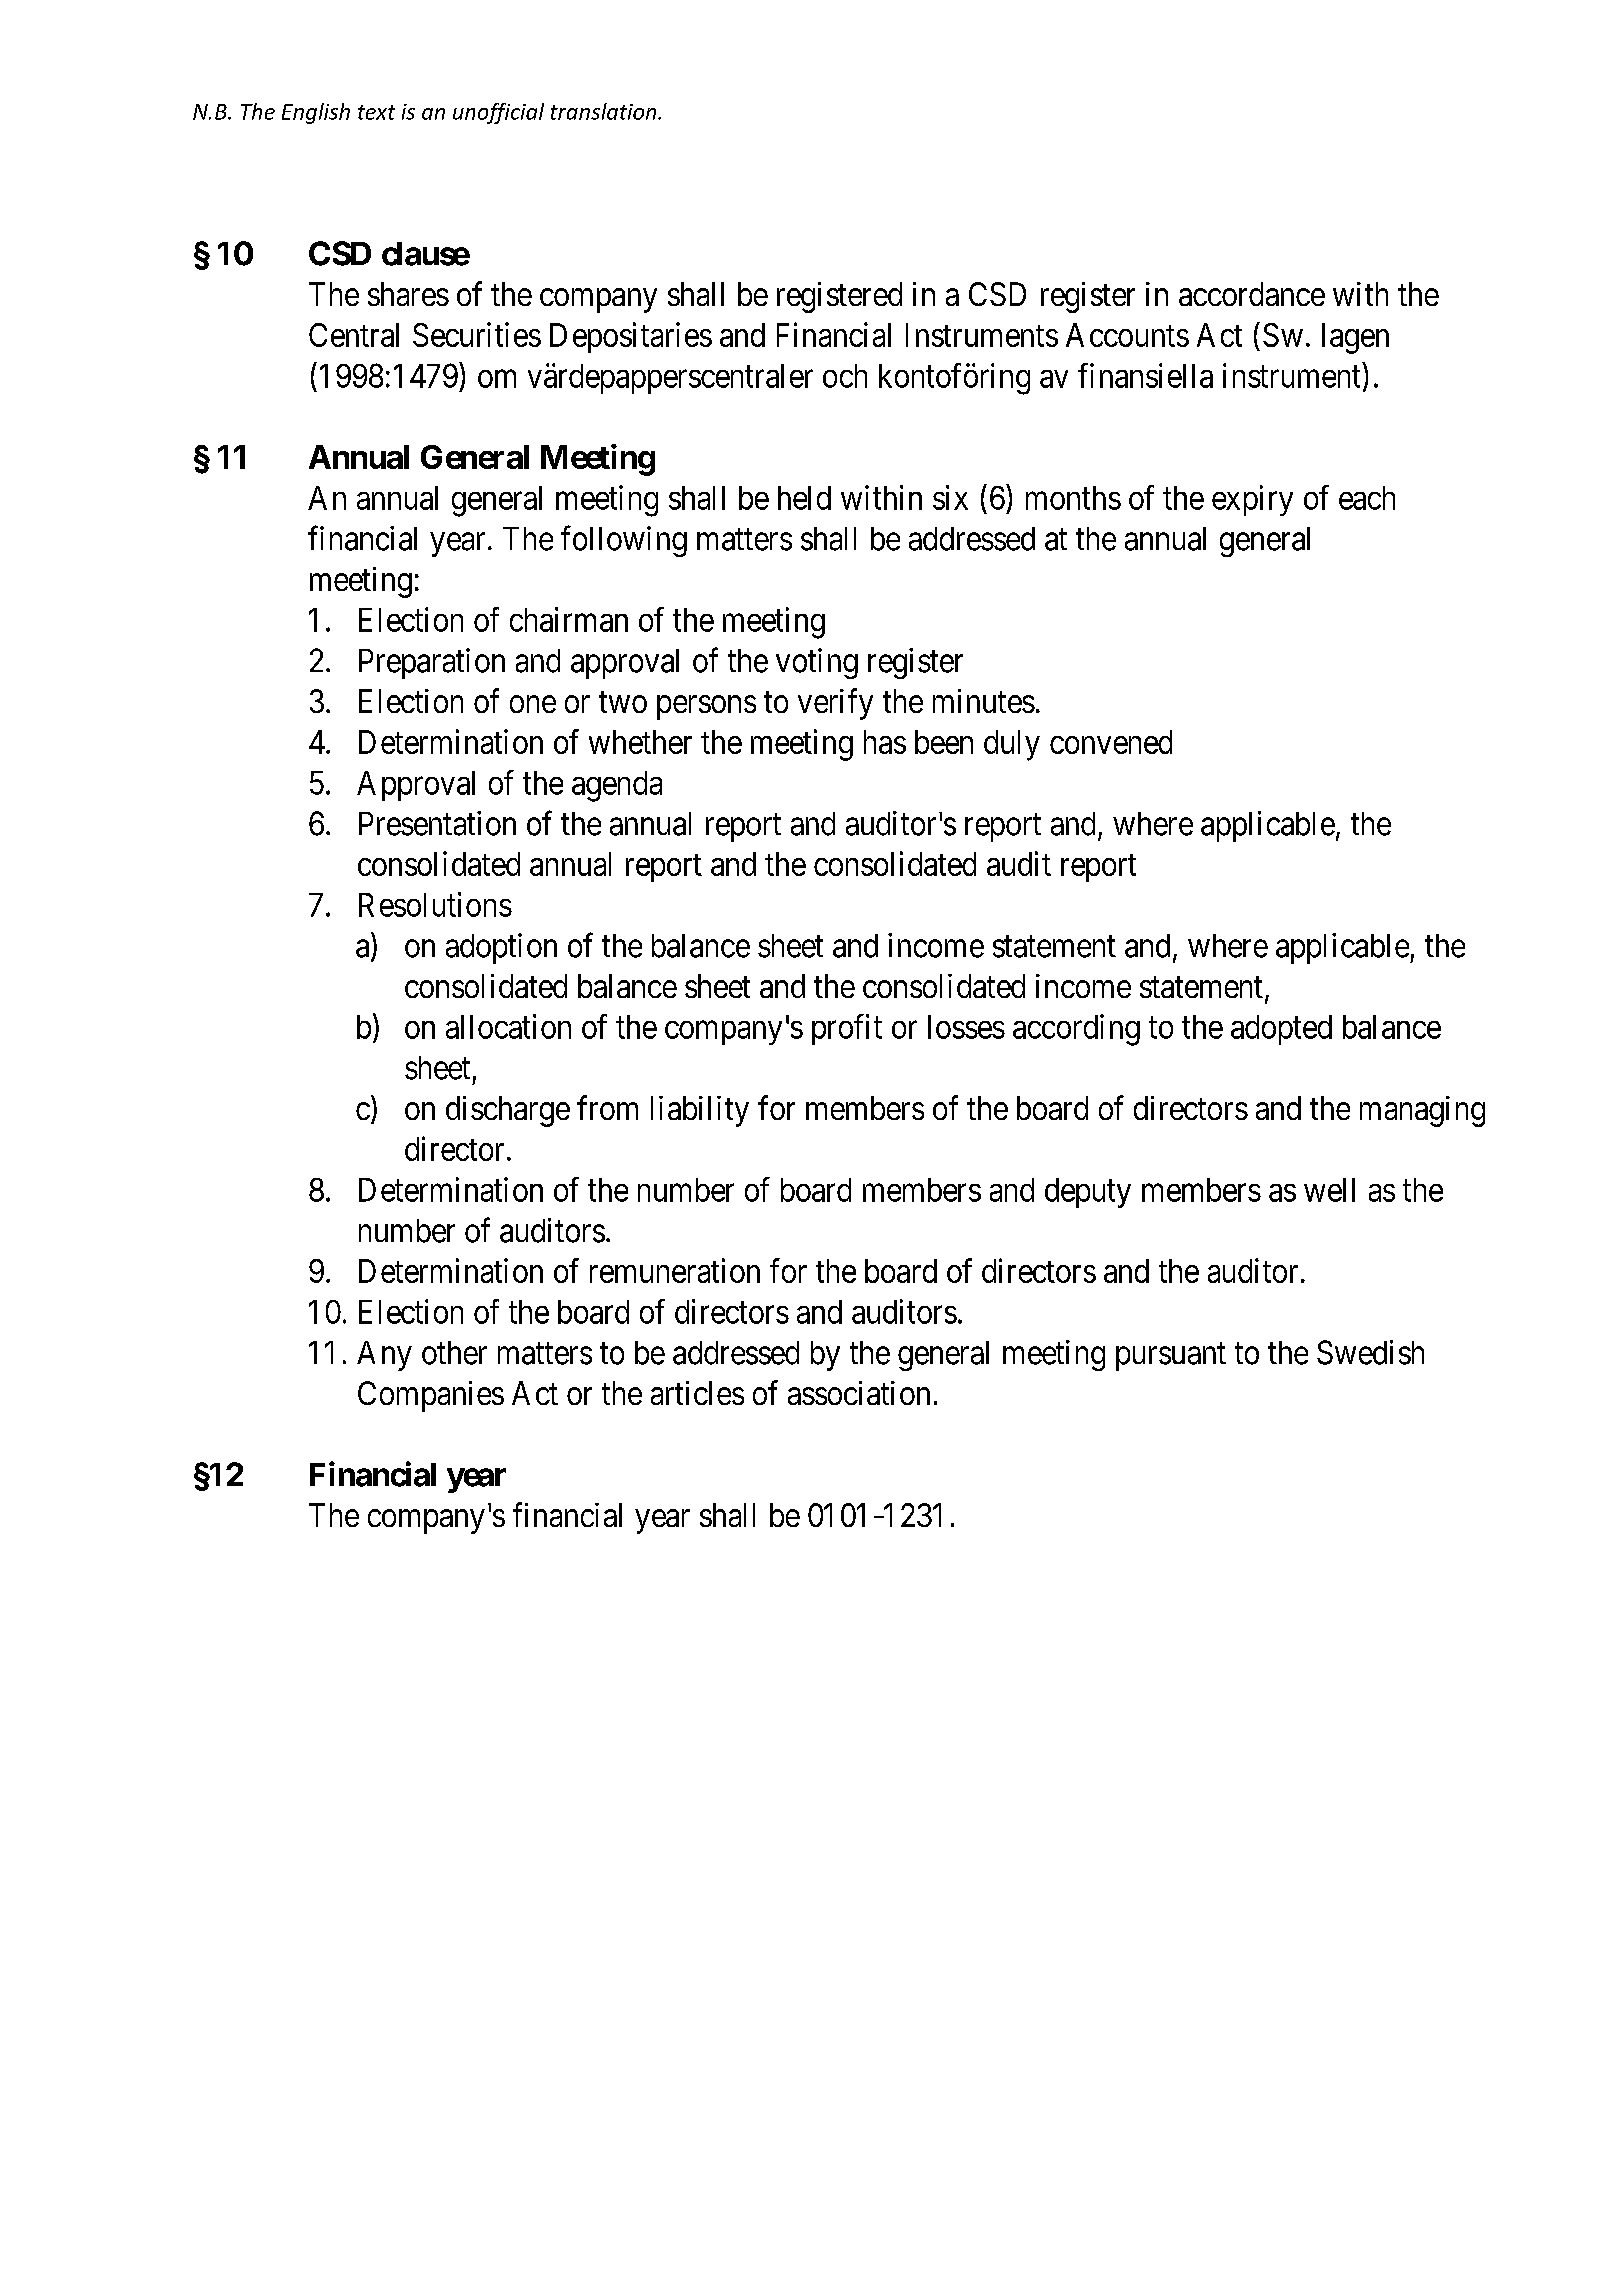 The height and width of the image is (2284, 1615). I want to click on unofficial, so click(498, 113).
